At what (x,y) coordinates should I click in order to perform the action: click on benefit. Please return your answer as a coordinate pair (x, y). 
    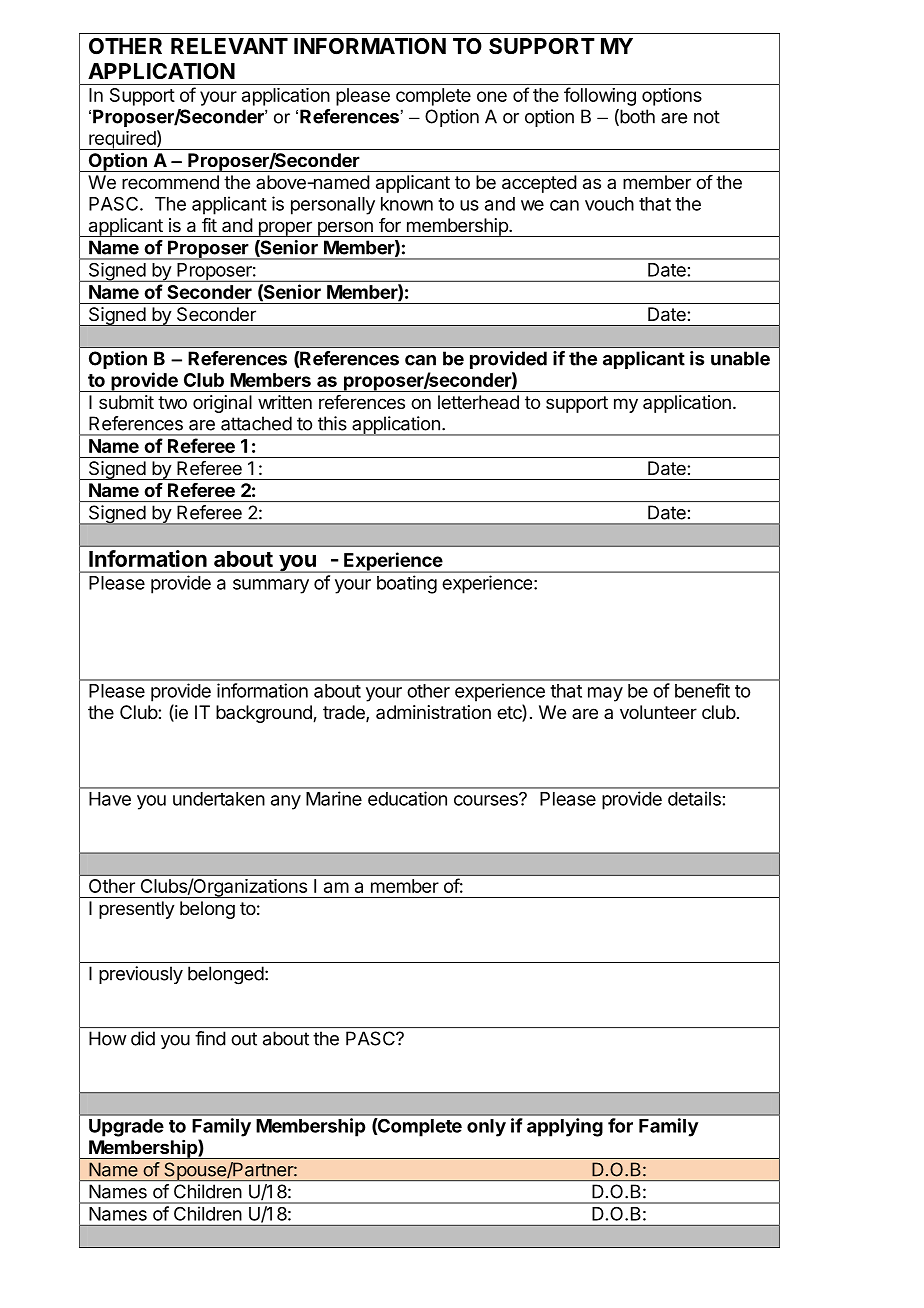
    Looking at the image, I should click on (702, 690).
